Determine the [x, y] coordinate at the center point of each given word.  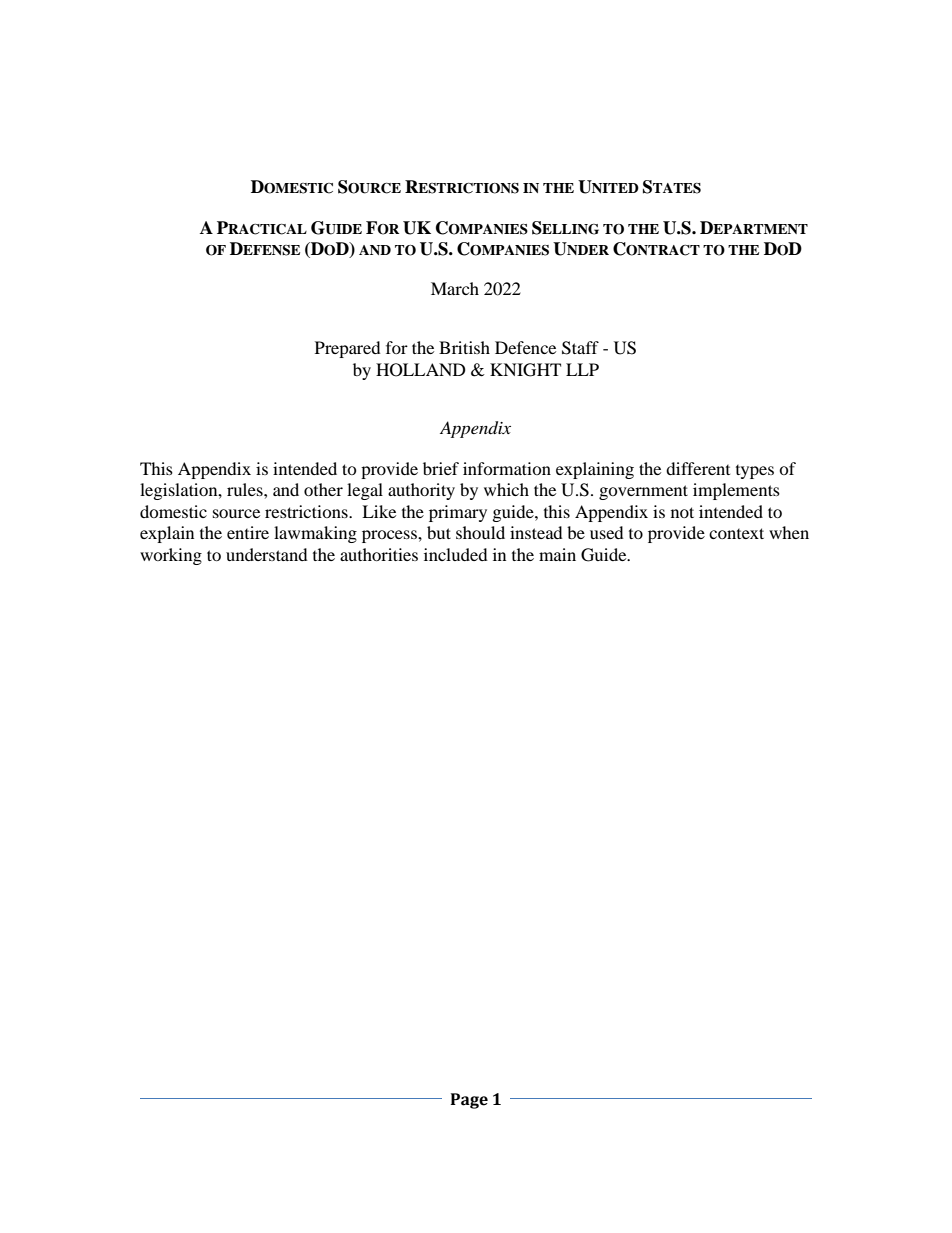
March [455, 288]
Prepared [348, 349]
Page [469, 1101]
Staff [580, 348]
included [456, 554]
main [557, 554]
